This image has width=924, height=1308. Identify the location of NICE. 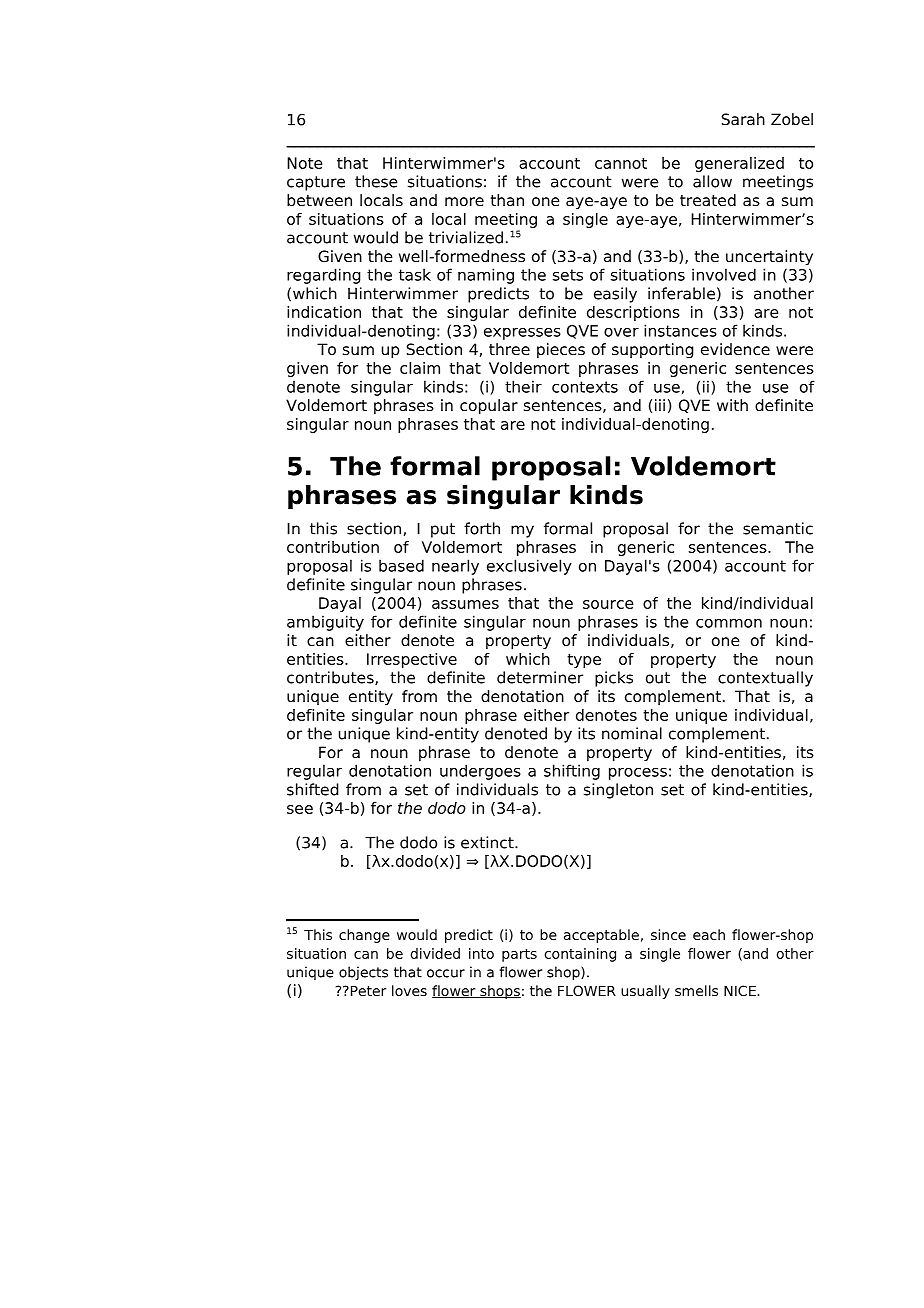
(741, 990).
